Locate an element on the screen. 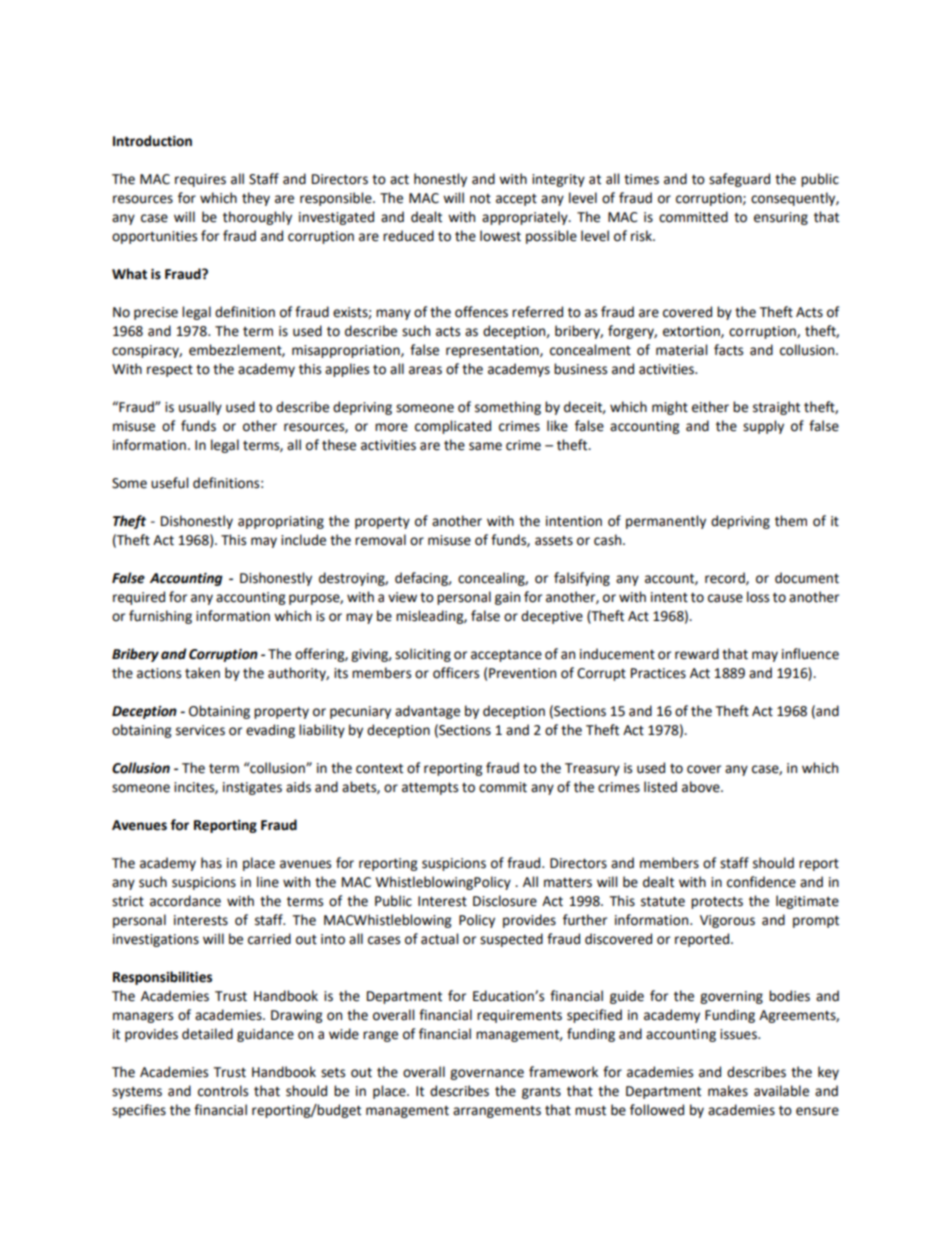 This screenshot has height=1233, width=952. complicated is located at coordinates (453, 427).
